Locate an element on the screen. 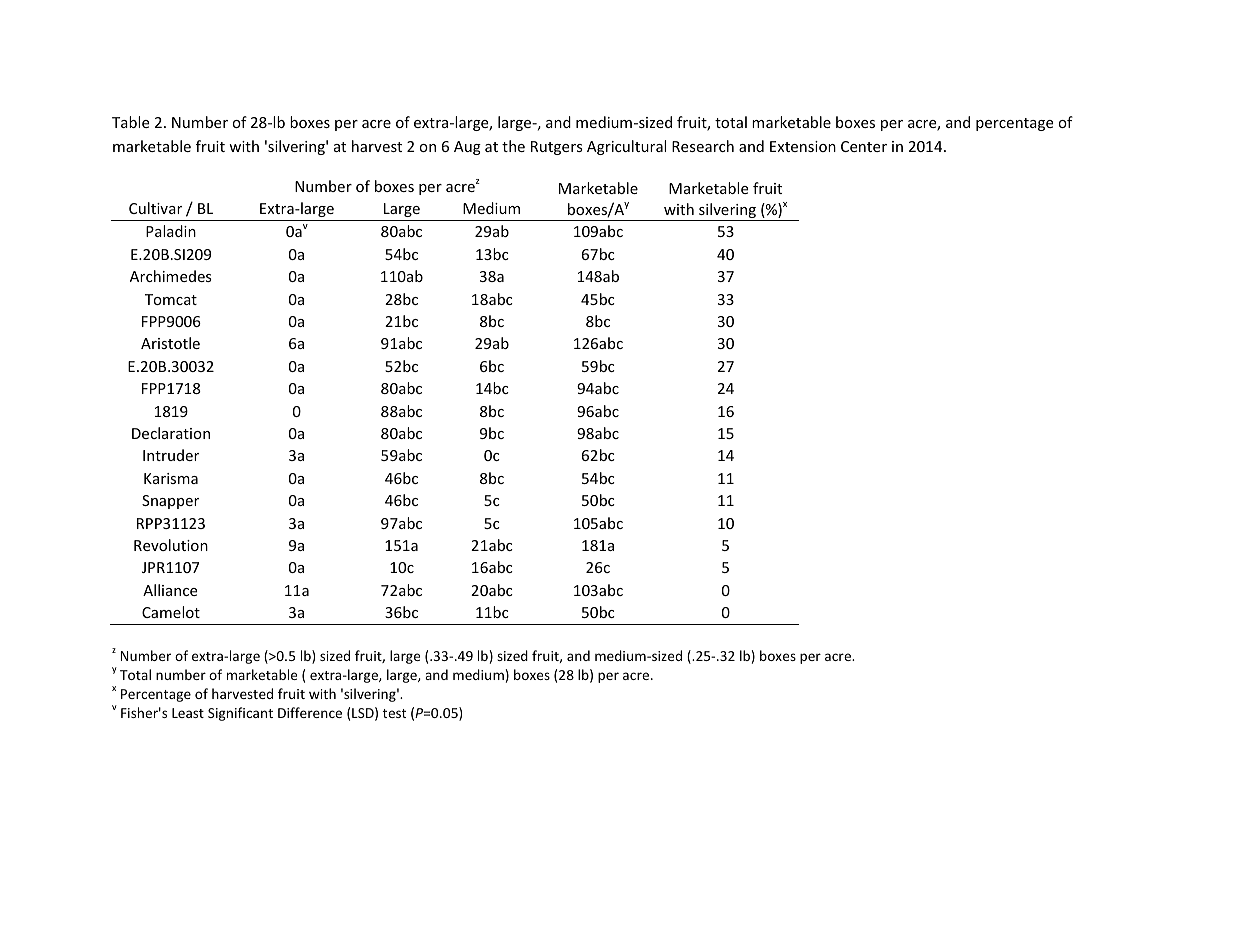  Extension is located at coordinates (803, 146).
